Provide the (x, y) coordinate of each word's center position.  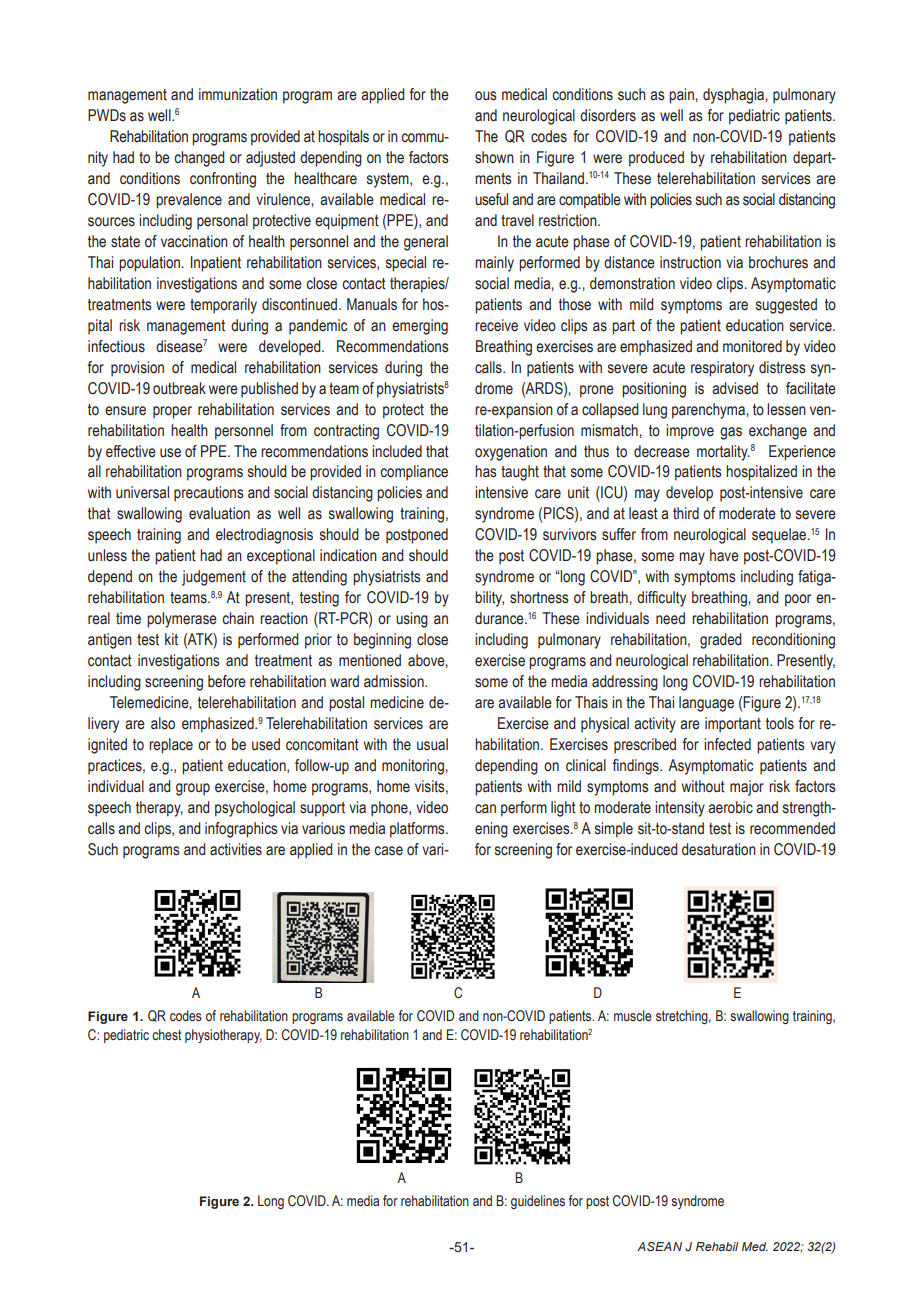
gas (731, 433)
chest (167, 1035)
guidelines (538, 1202)
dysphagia (734, 96)
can (485, 809)
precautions (209, 494)
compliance (414, 473)
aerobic (730, 807)
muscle (633, 1015)
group (193, 789)
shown (494, 157)
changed (199, 159)
